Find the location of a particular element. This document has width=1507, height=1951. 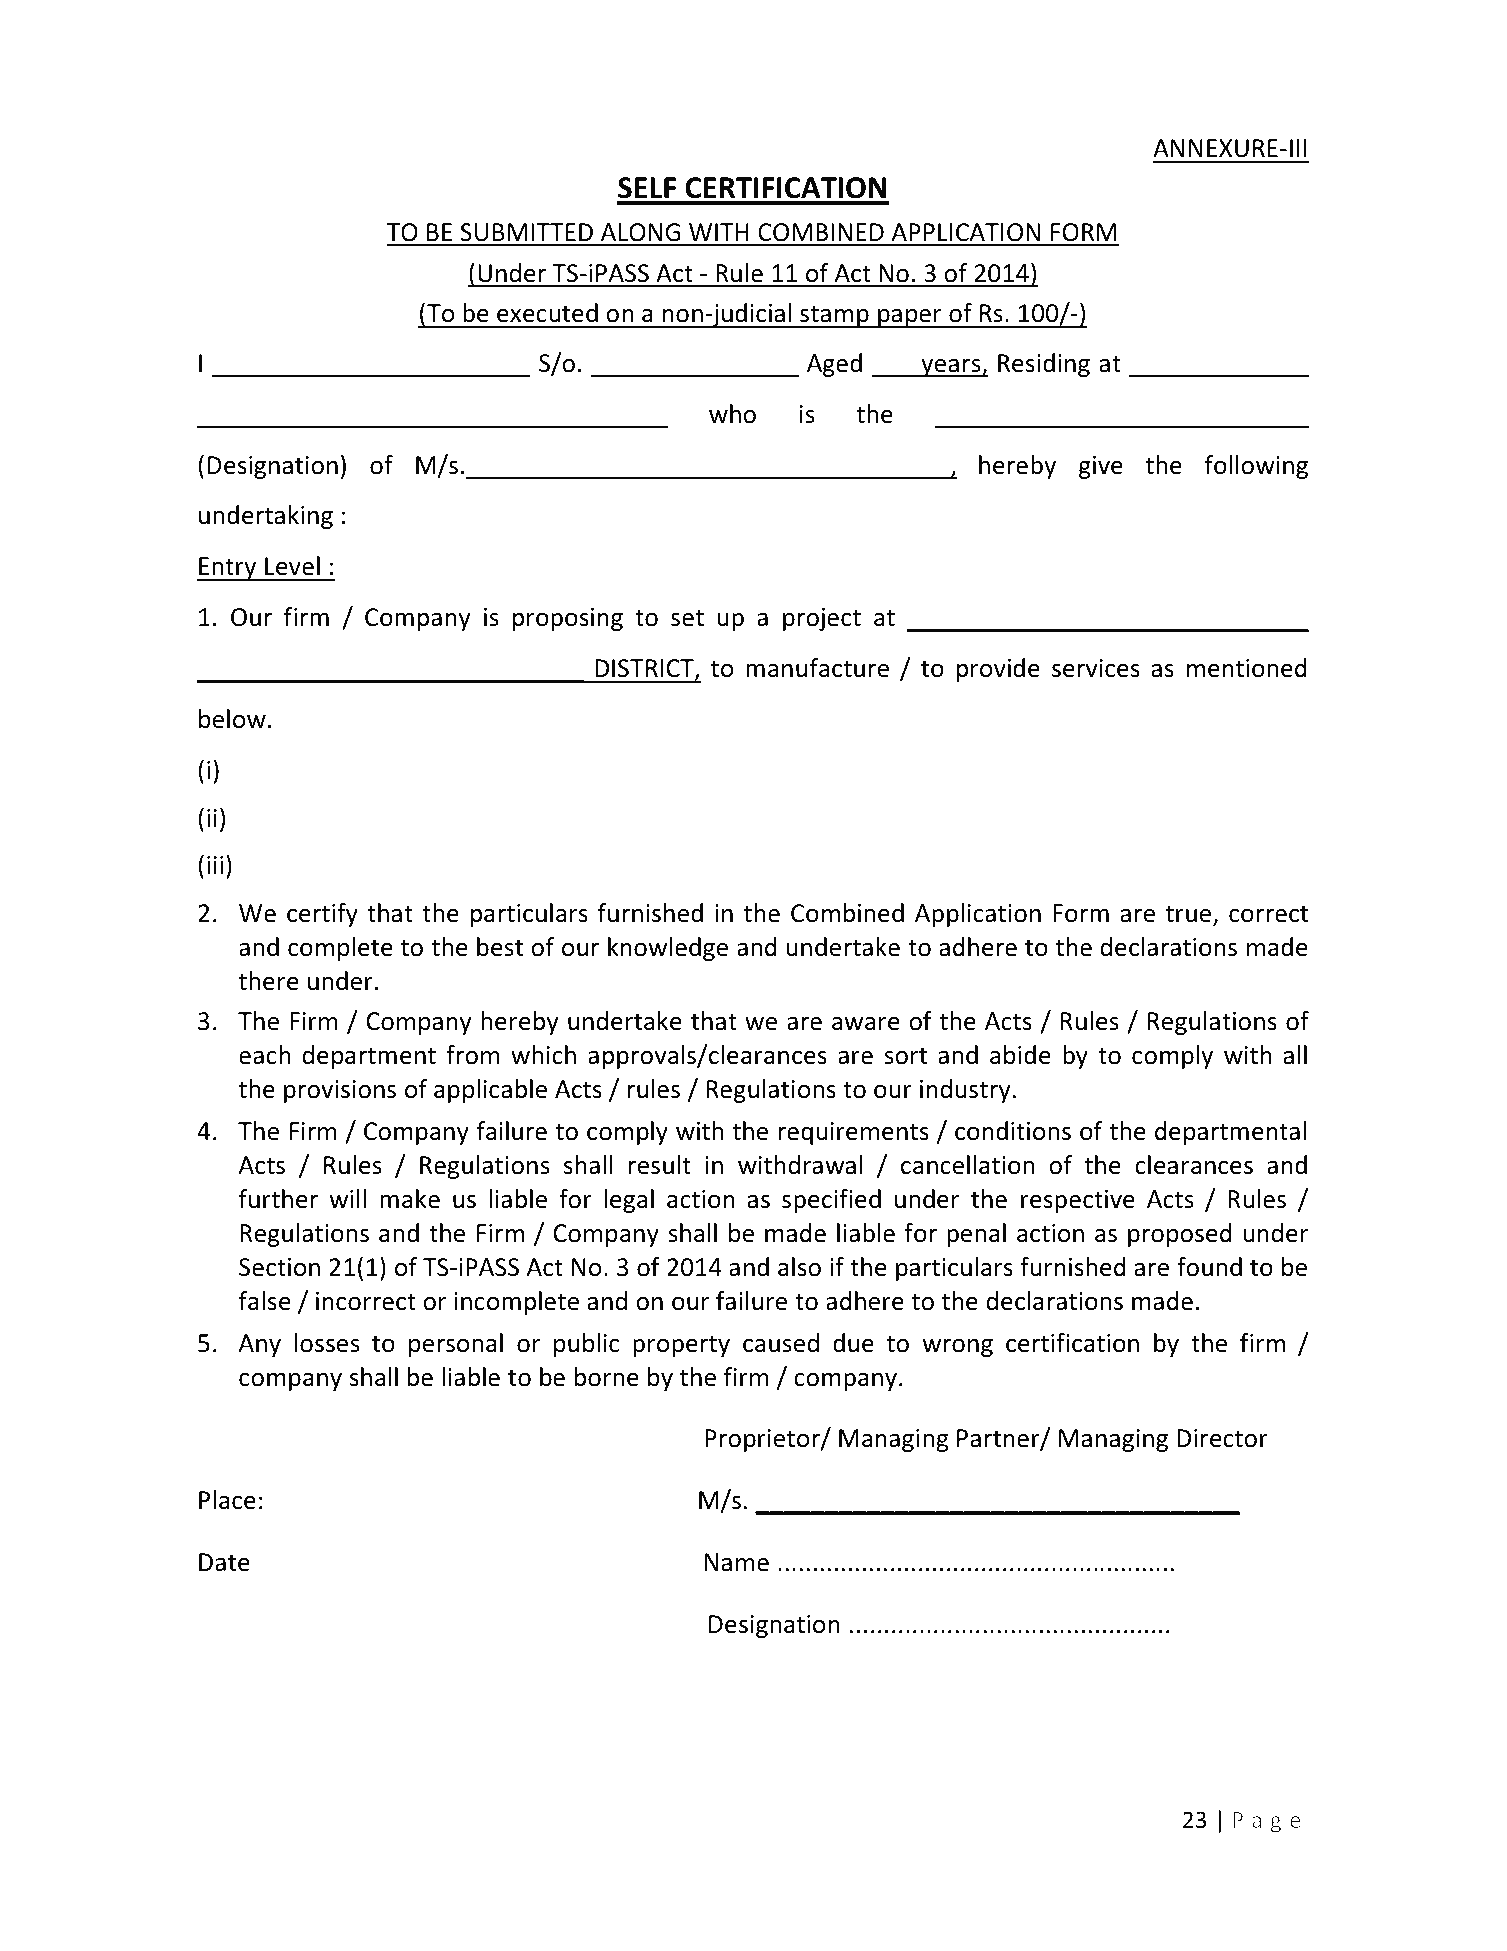

manufacture is located at coordinates (817, 668).
